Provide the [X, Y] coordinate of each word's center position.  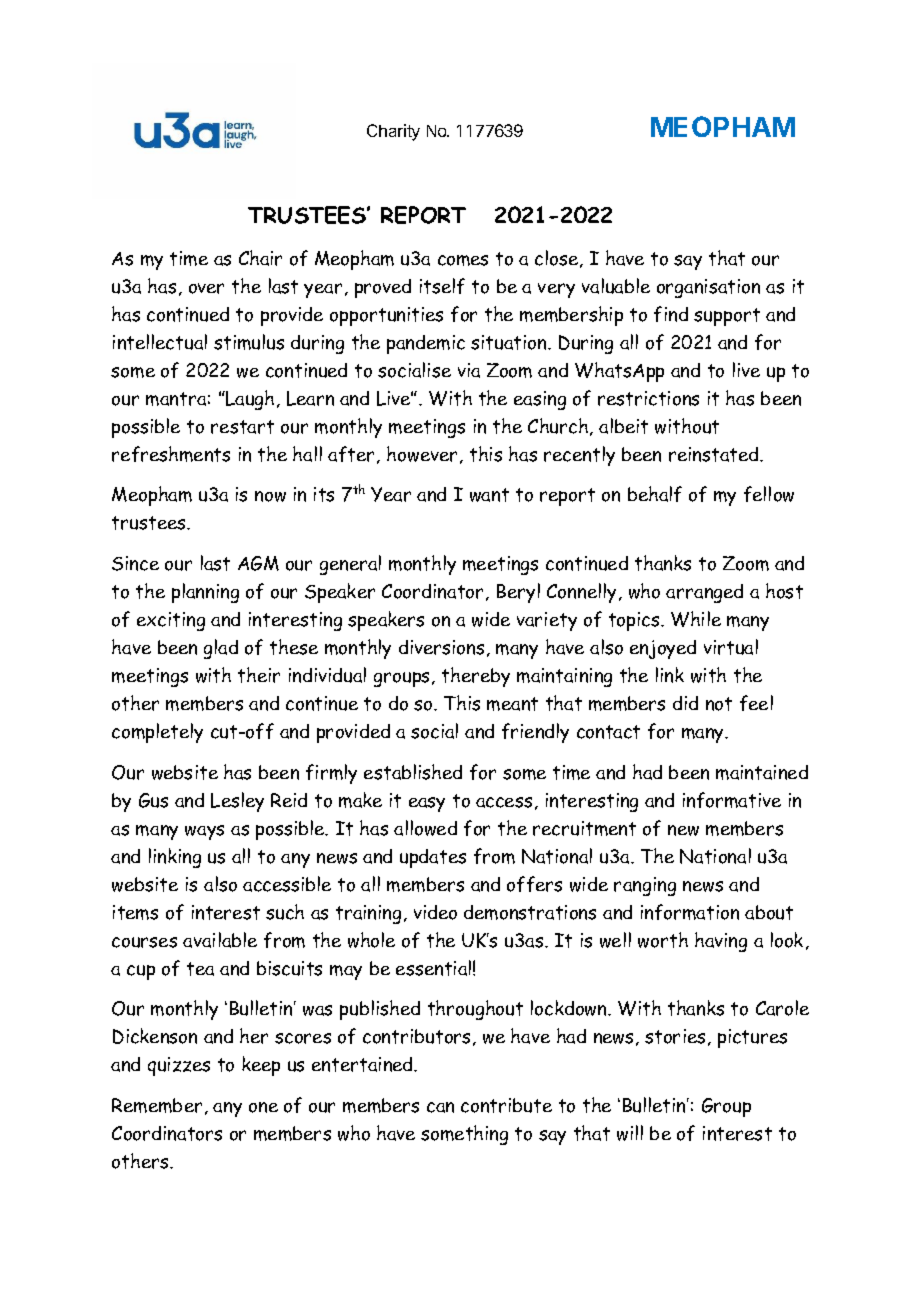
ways [204, 832]
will [630, 1133]
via [469, 370]
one [263, 1107]
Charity [393, 132]
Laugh [249, 400]
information [690, 912]
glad [221, 649]
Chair [260, 258]
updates [433, 858]
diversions [441, 647]
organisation [708, 288]
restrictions [648, 398]
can [440, 1107]
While [696, 619]
